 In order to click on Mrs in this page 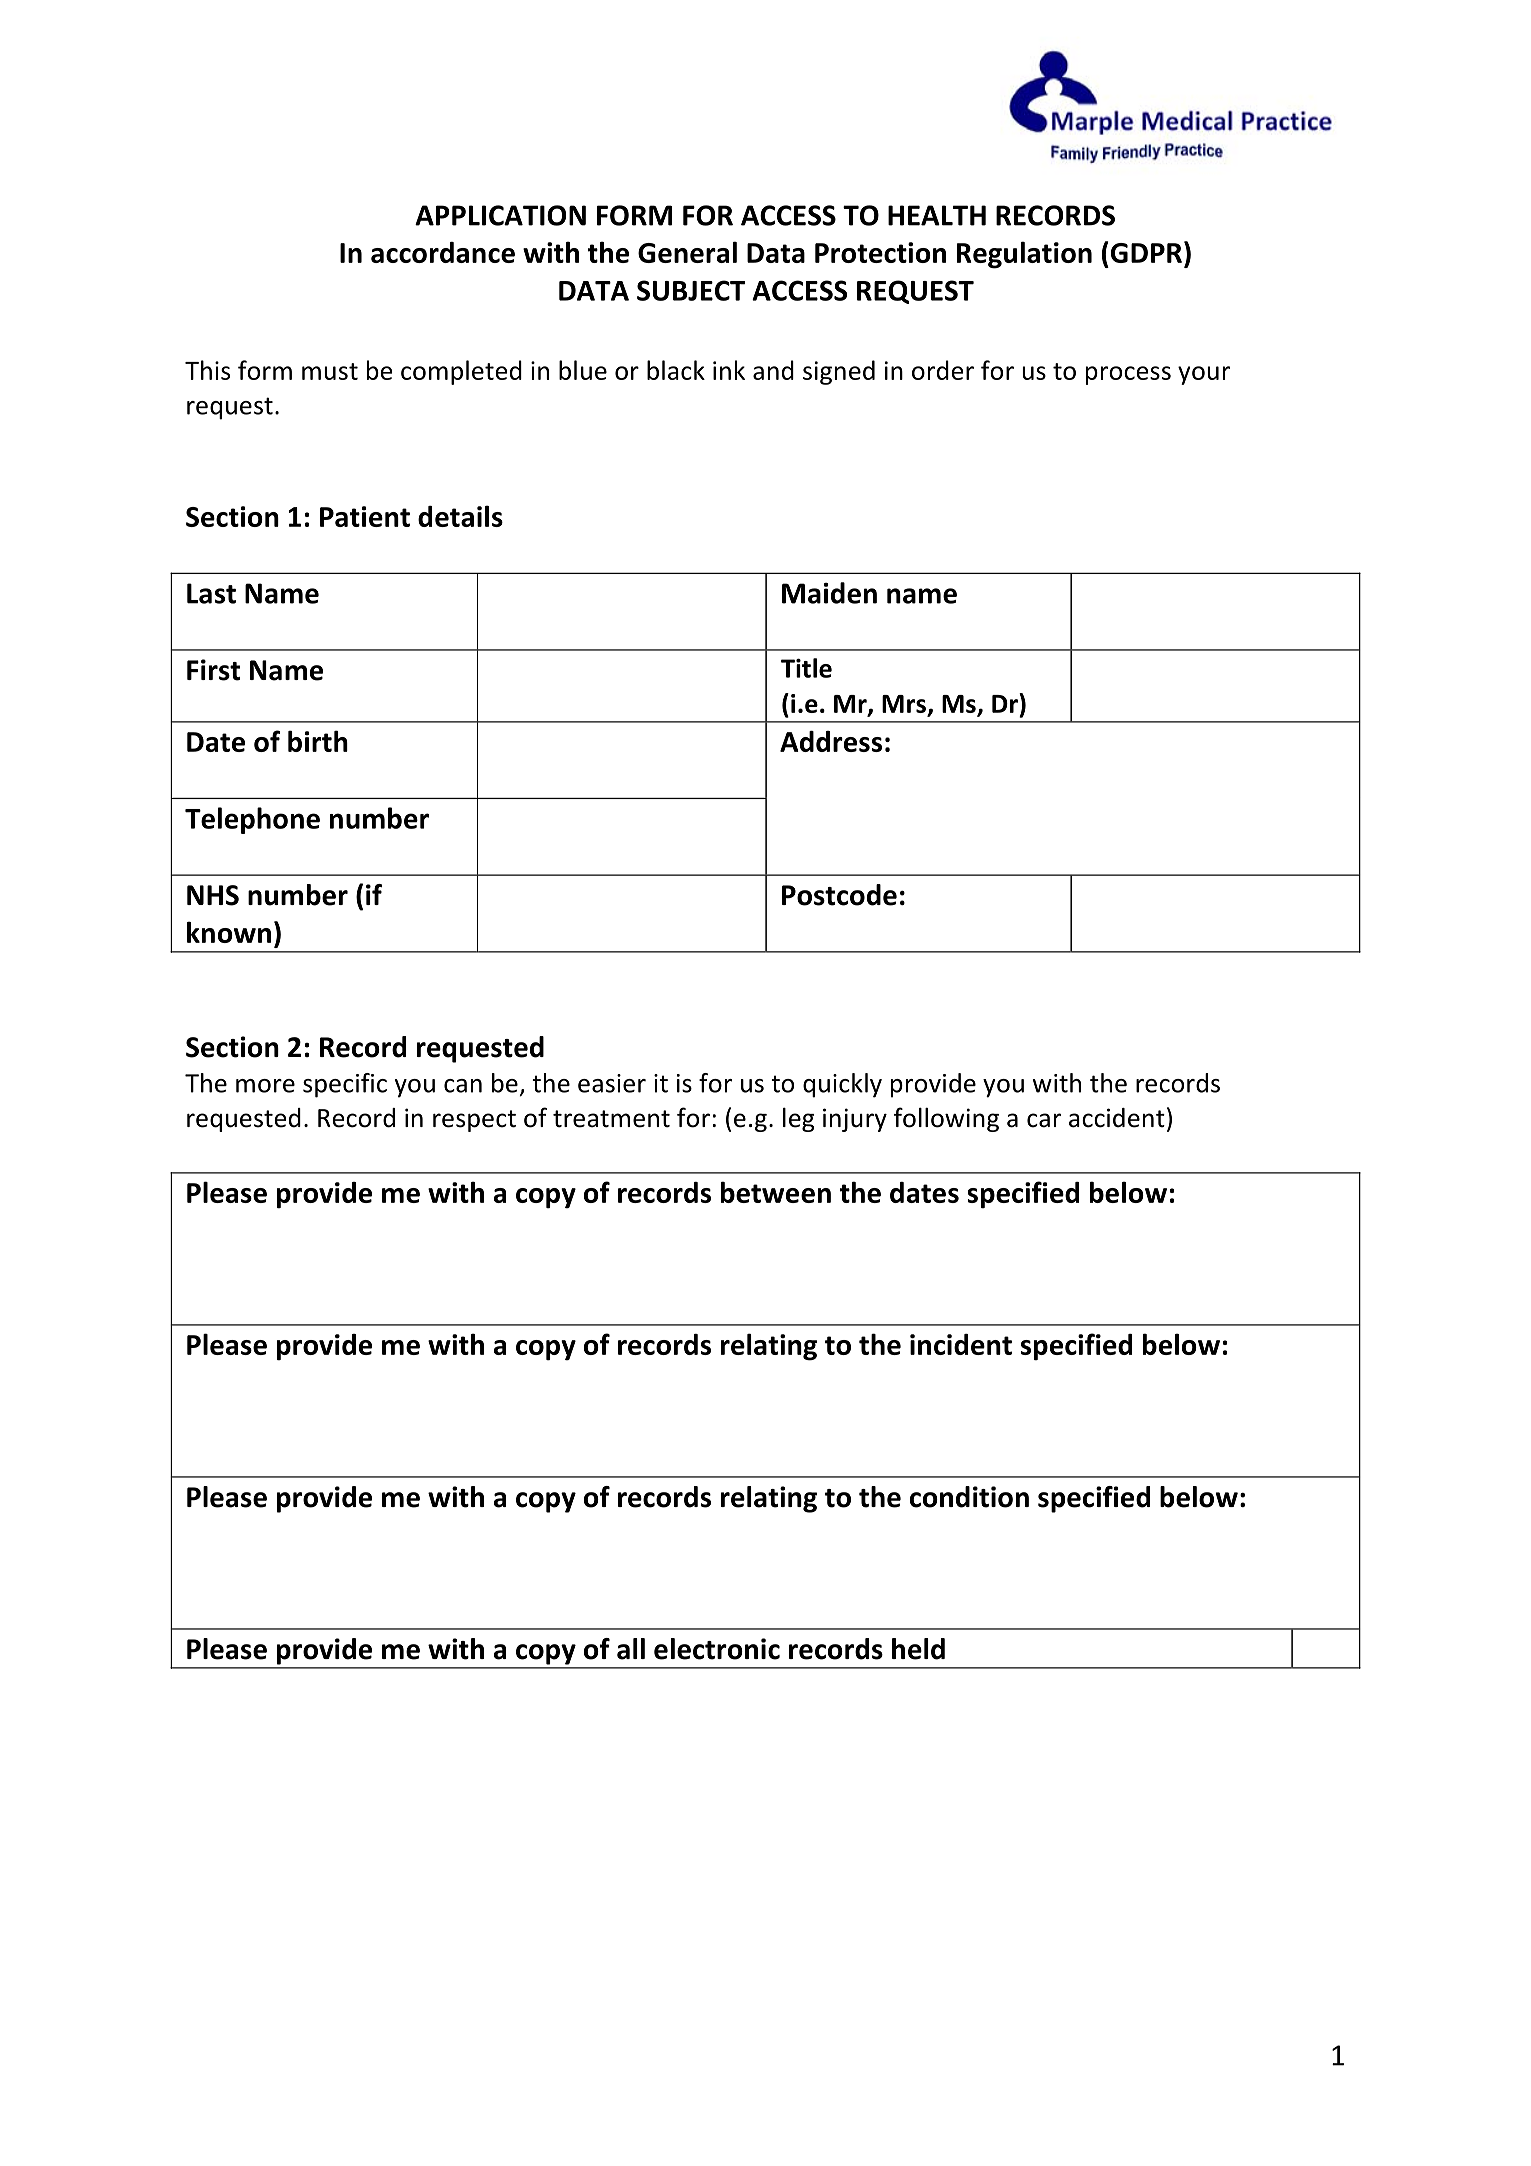, I will do `click(905, 705)`.
